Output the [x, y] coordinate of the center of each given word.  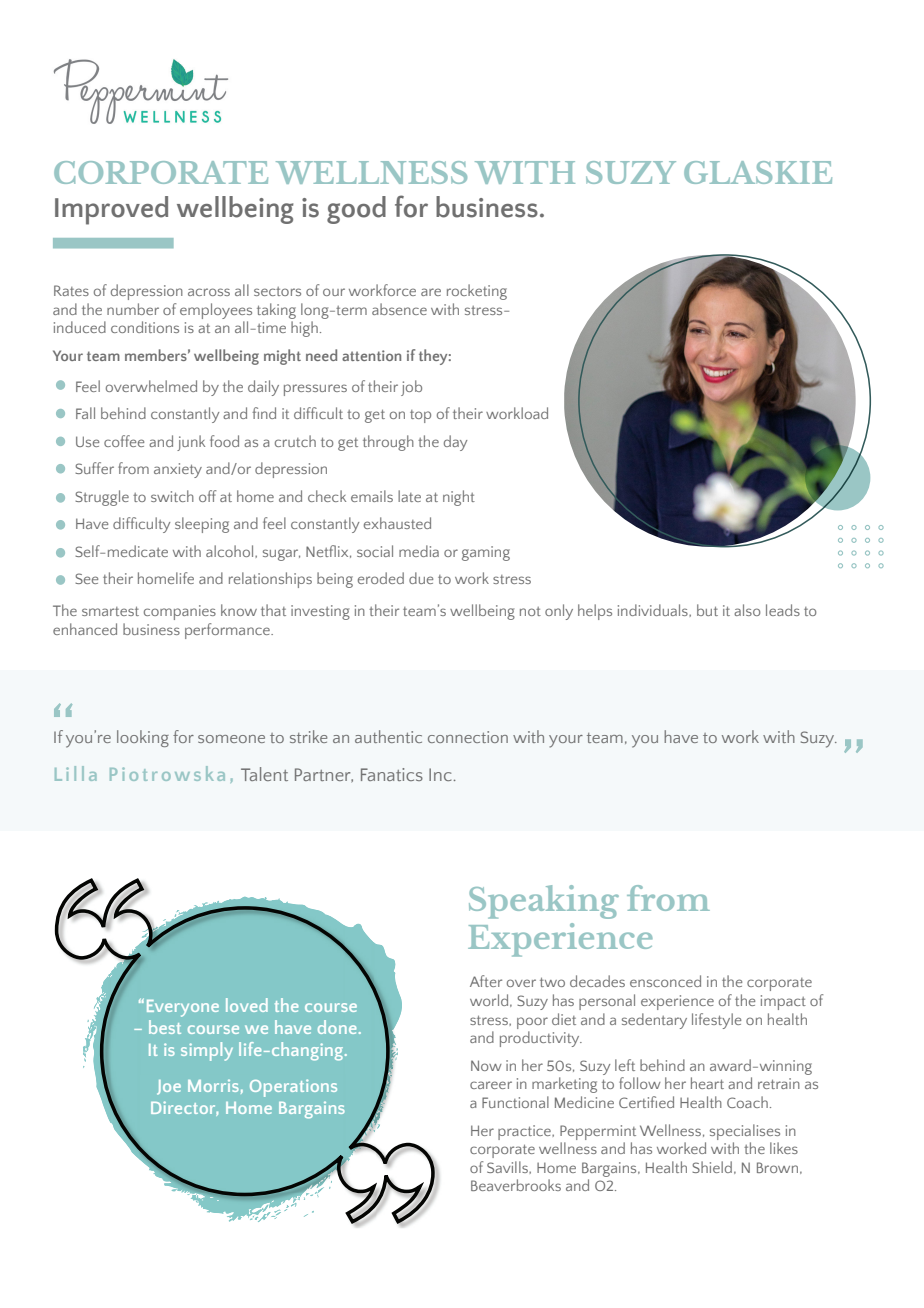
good [356, 210]
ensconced [665, 981]
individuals [654, 610]
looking [143, 738]
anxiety [178, 470]
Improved [111, 210]
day [455, 443]
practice [525, 1132]
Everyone [183, 1008]
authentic [388, 736]
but [707, 610]
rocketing [477, 292]
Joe [169, 1087]
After [486, 981]
